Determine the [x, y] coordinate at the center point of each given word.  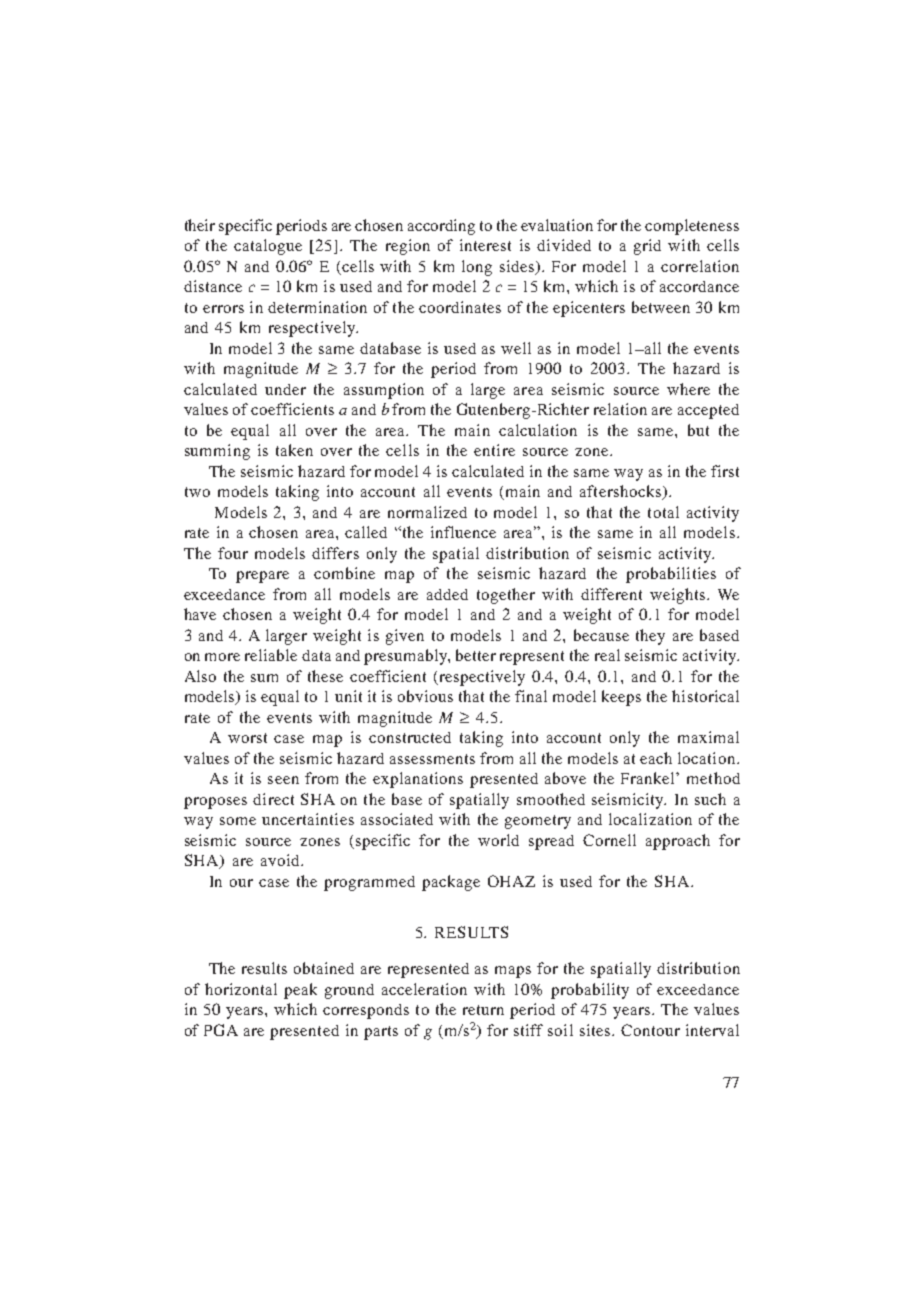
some [238, 821]
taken [294, 450]
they [650, 637]
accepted [708, 411]
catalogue [268, 247]
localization [650, 819]
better [476, 655]
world [498, 840]
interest [485, 245]
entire [494, 450]
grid [647, 247]
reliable [271, 655]
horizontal [241, 989]
